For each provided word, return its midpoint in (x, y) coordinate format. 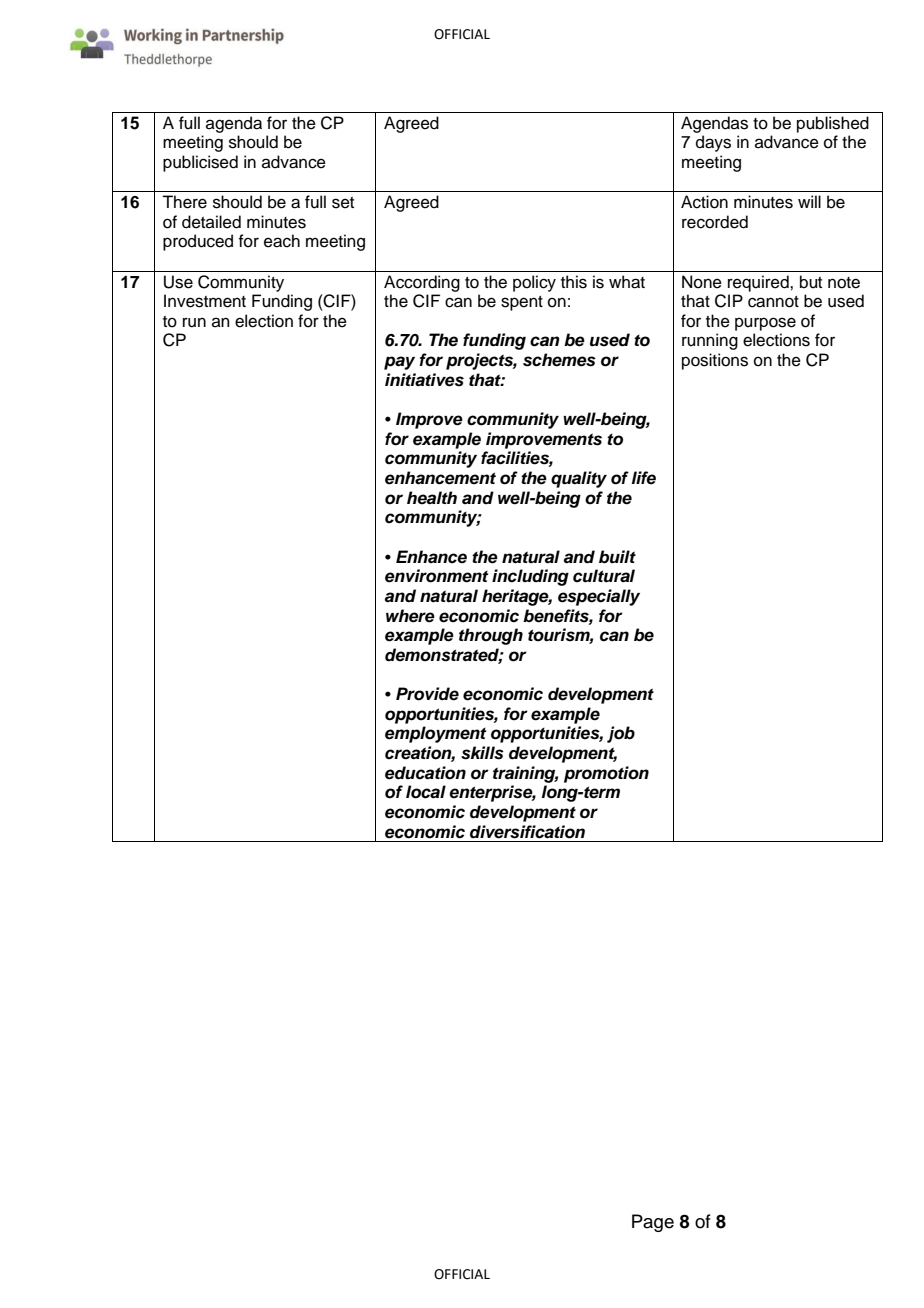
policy (534, 283)
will (809, 201)
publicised (200, 163)
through (491, 636)
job (621, 734)
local (426, 792)
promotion (606, 774)
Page (653, 1223)
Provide (427, 694)
